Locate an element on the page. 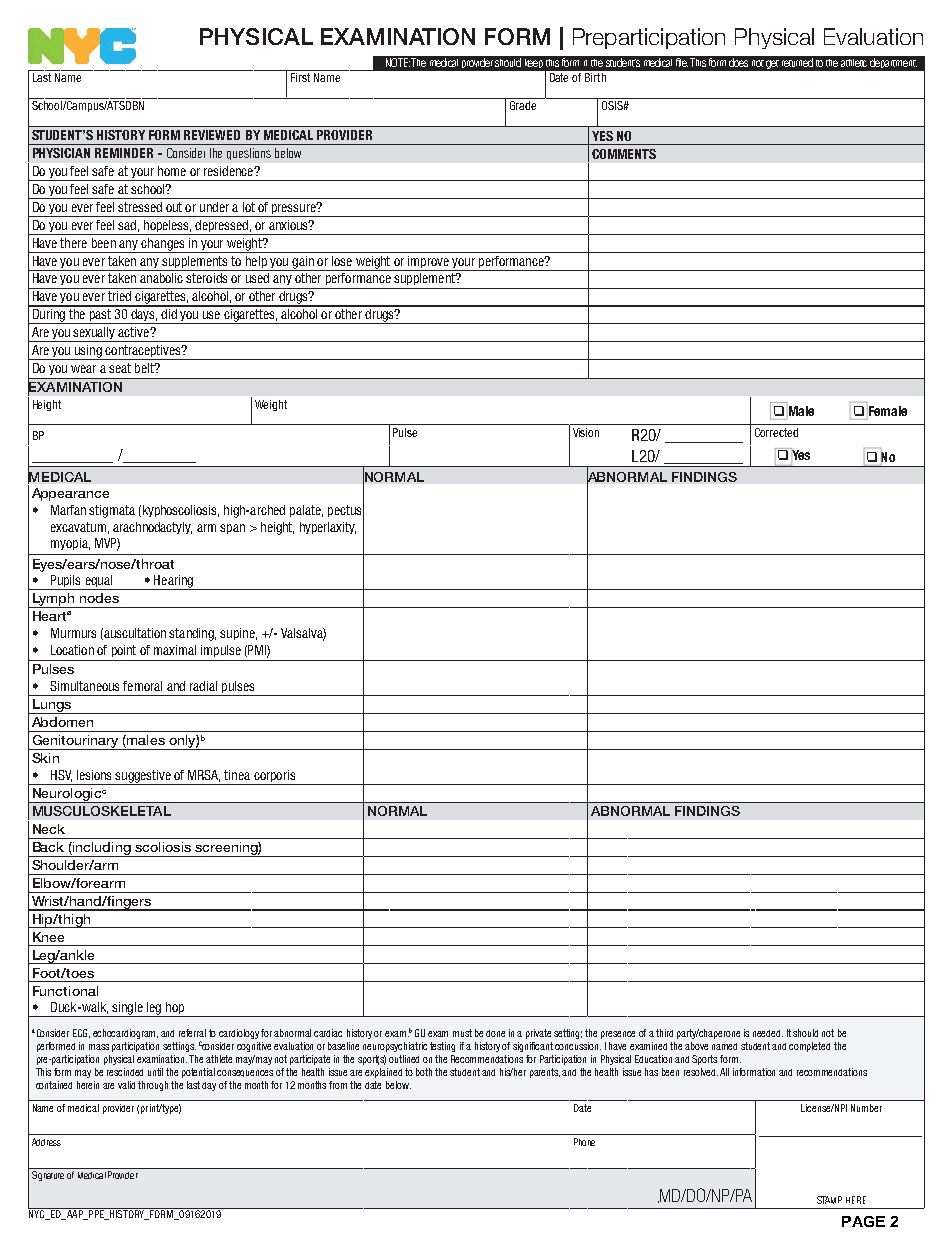 The height and width of the document is (1233, 952). corporis is located at coordinates (274, 777).
